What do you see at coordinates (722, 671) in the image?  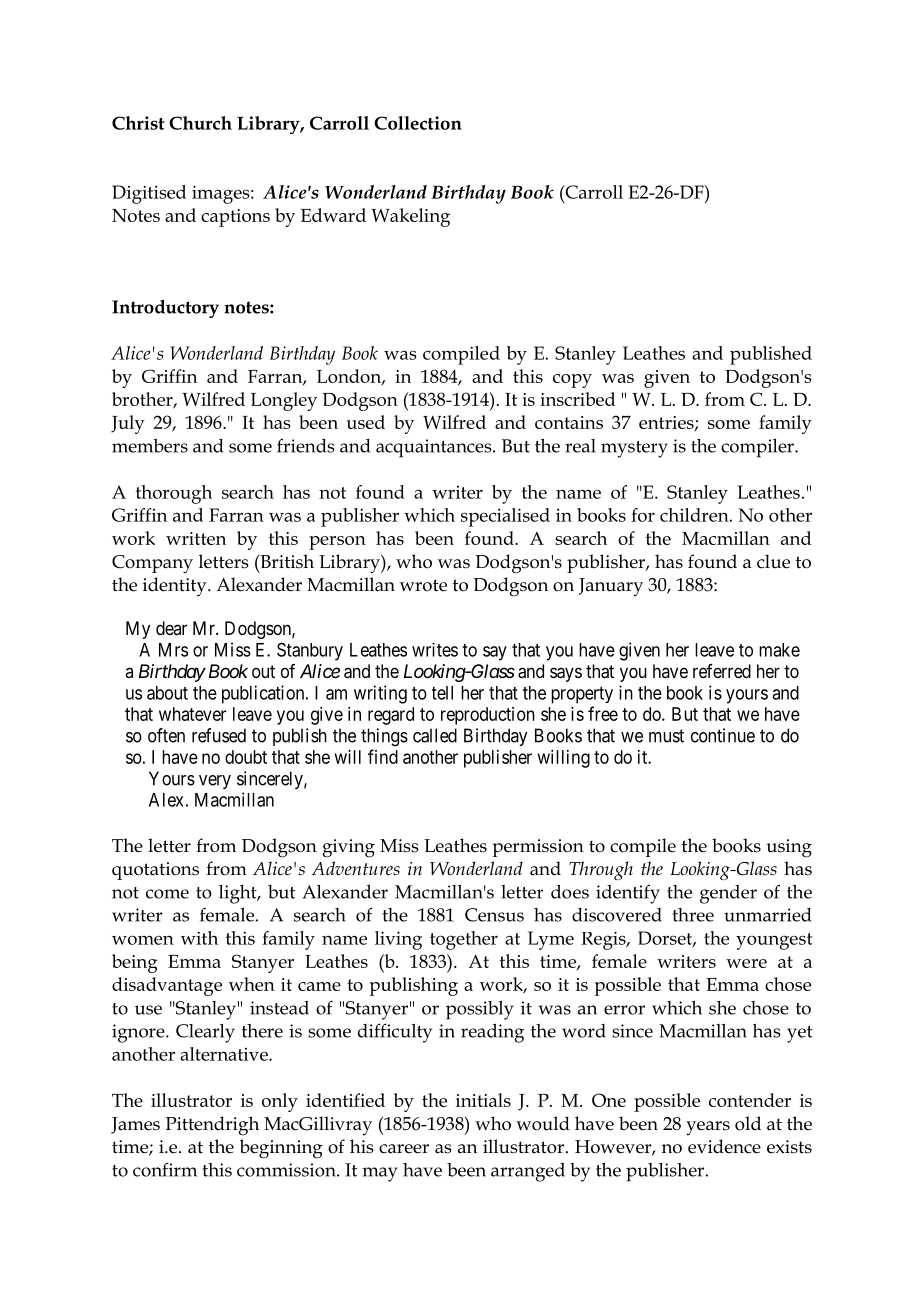 I see `referred` at bounding box center [722, 671].
